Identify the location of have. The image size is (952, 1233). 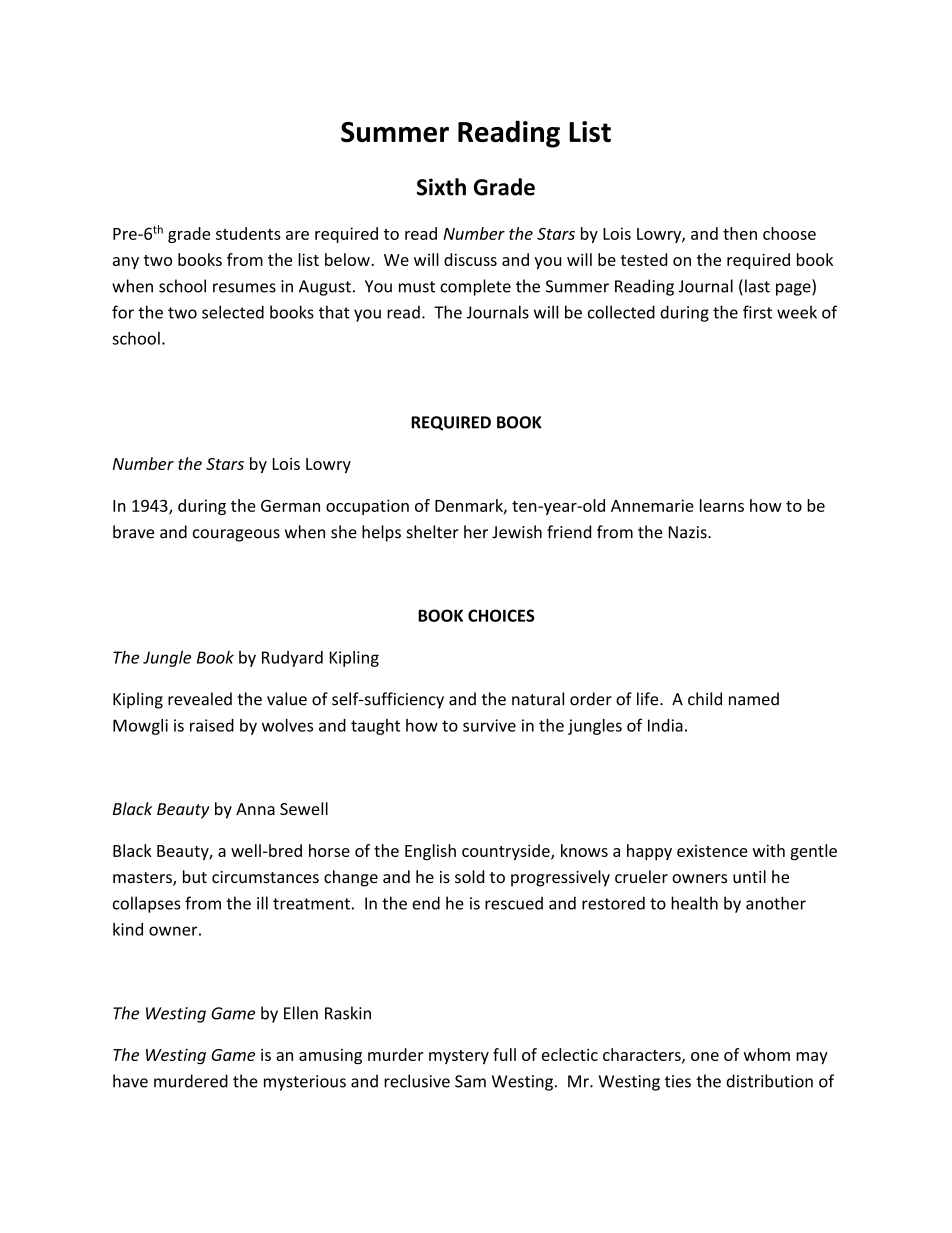
(130, 1081).
